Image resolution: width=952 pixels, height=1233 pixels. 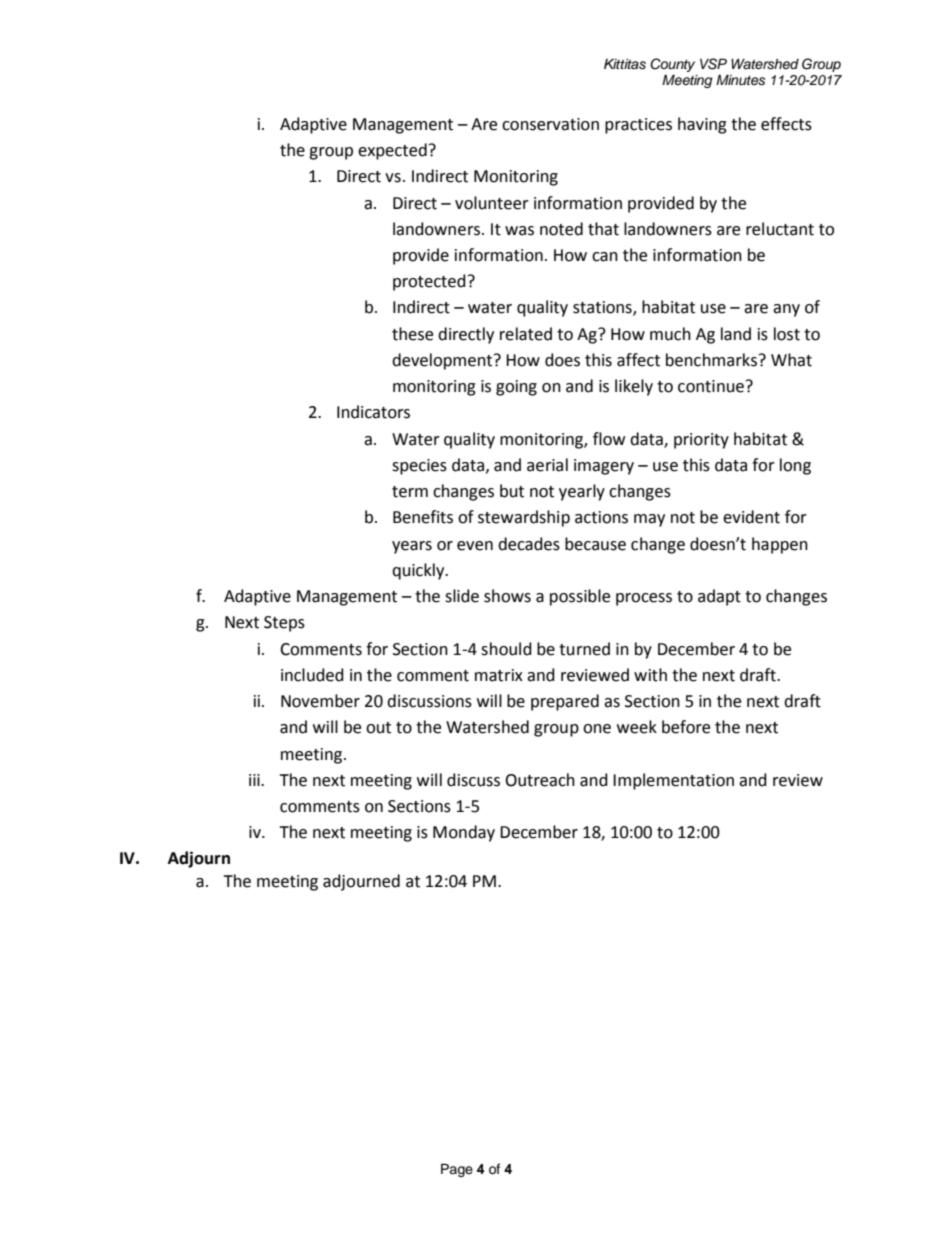 I want to click on Minutes, so click(x=740, y=80).
